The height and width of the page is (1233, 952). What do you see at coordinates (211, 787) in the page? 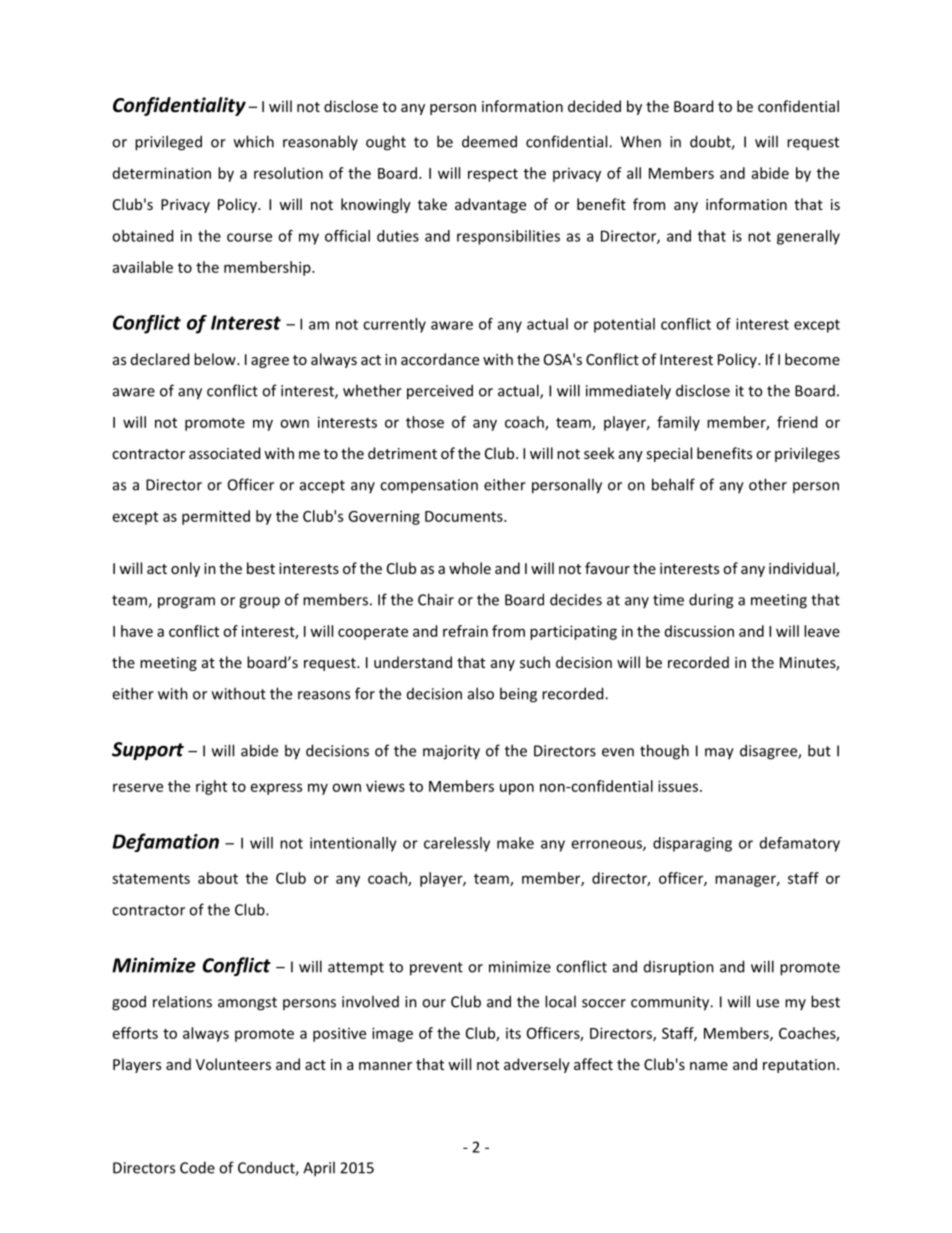
I see `right` at bounding box center [211, 787].
